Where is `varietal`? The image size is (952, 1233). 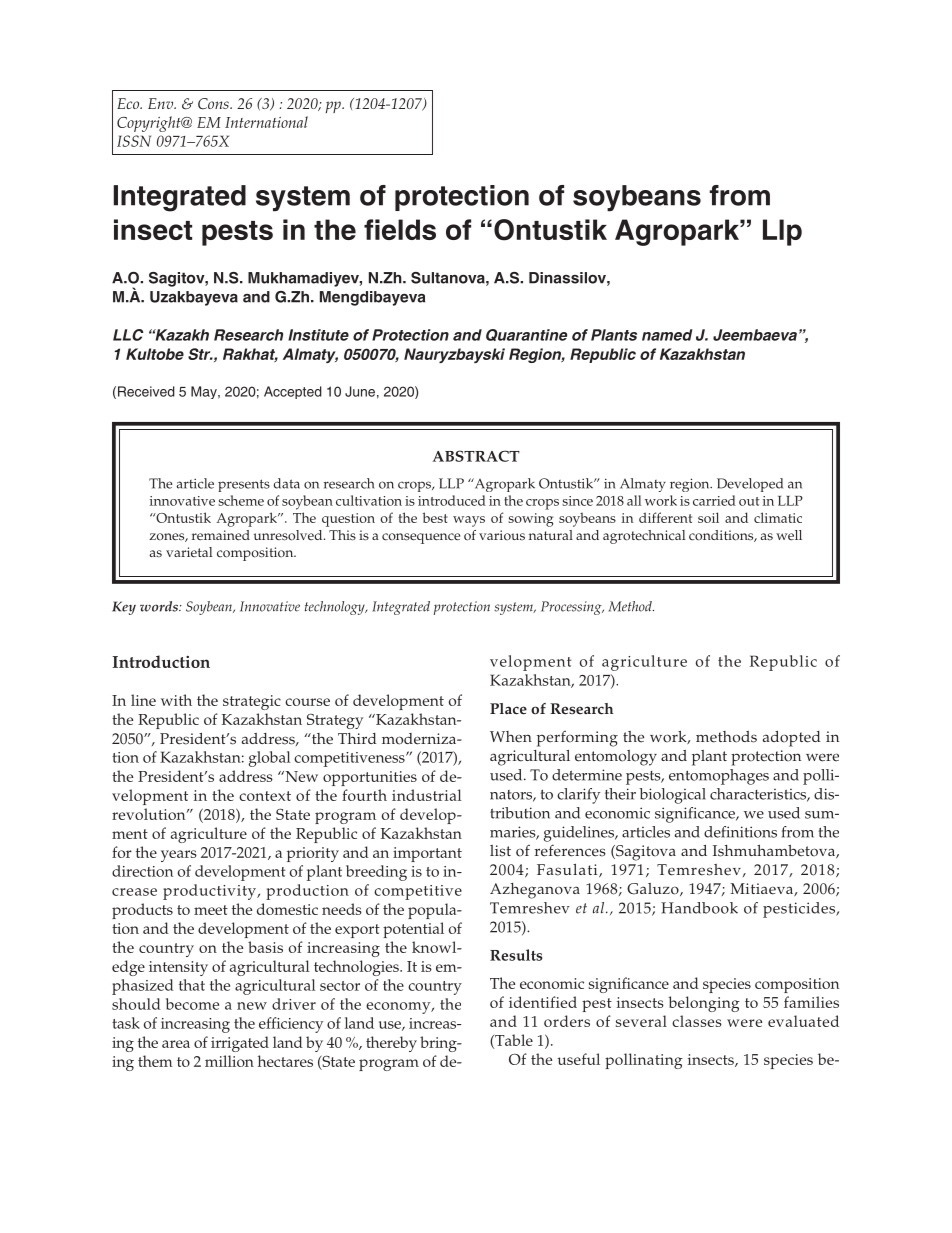
varietal is located at coordinates (189, 552).
